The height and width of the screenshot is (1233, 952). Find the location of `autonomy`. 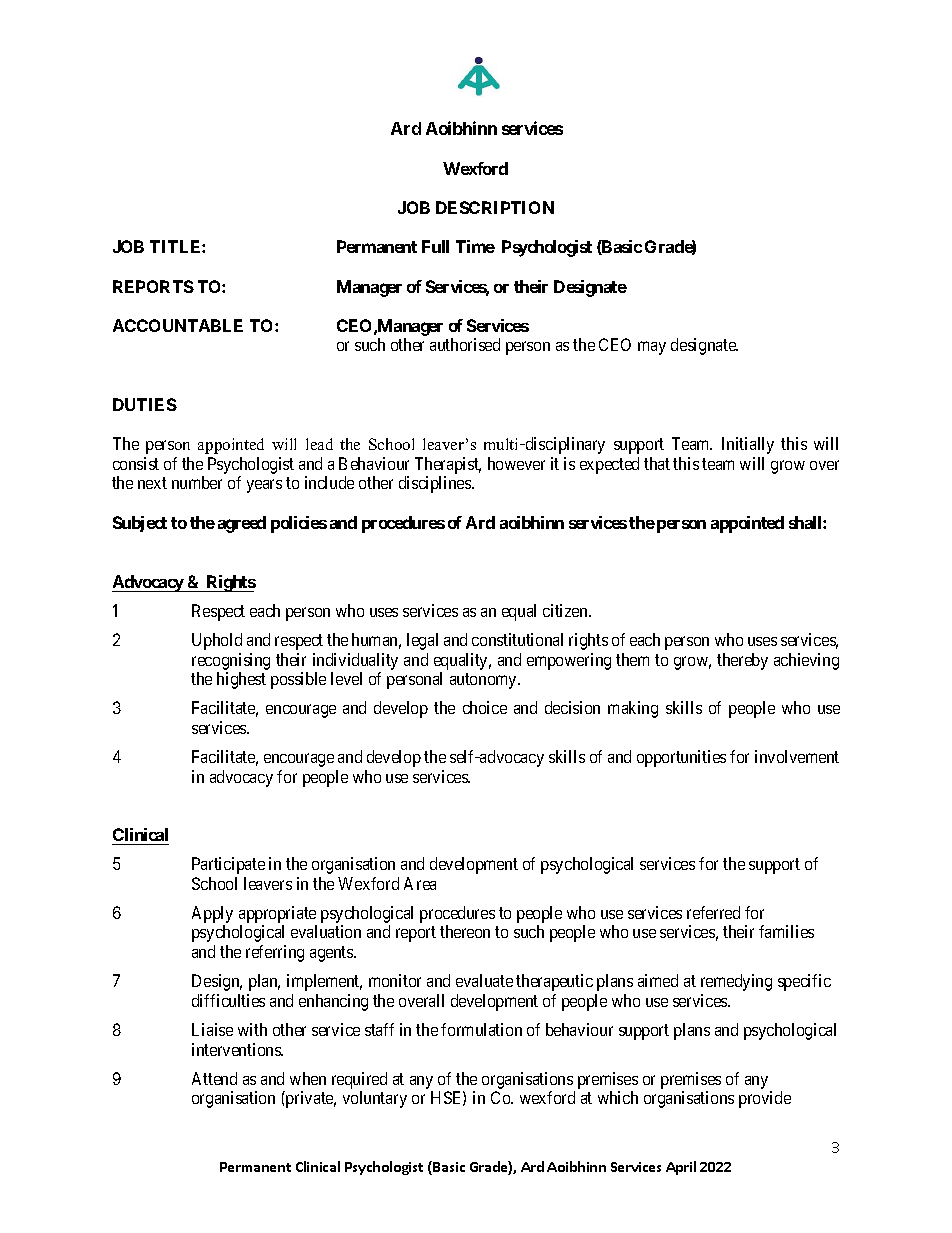

autonomy is located at coordinates (484, 681).
